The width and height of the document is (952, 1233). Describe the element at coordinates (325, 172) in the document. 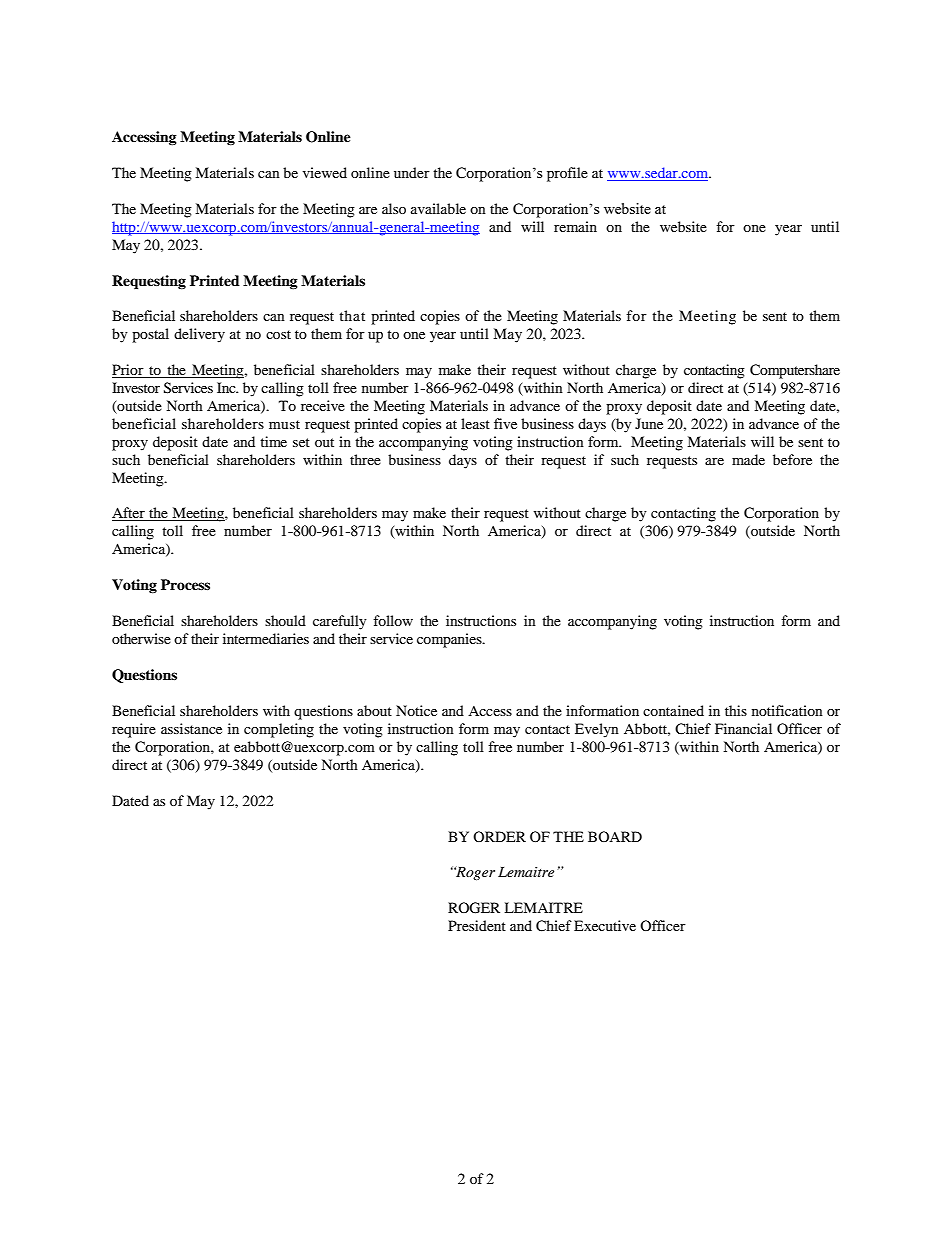

I see `viewed` at that location.
